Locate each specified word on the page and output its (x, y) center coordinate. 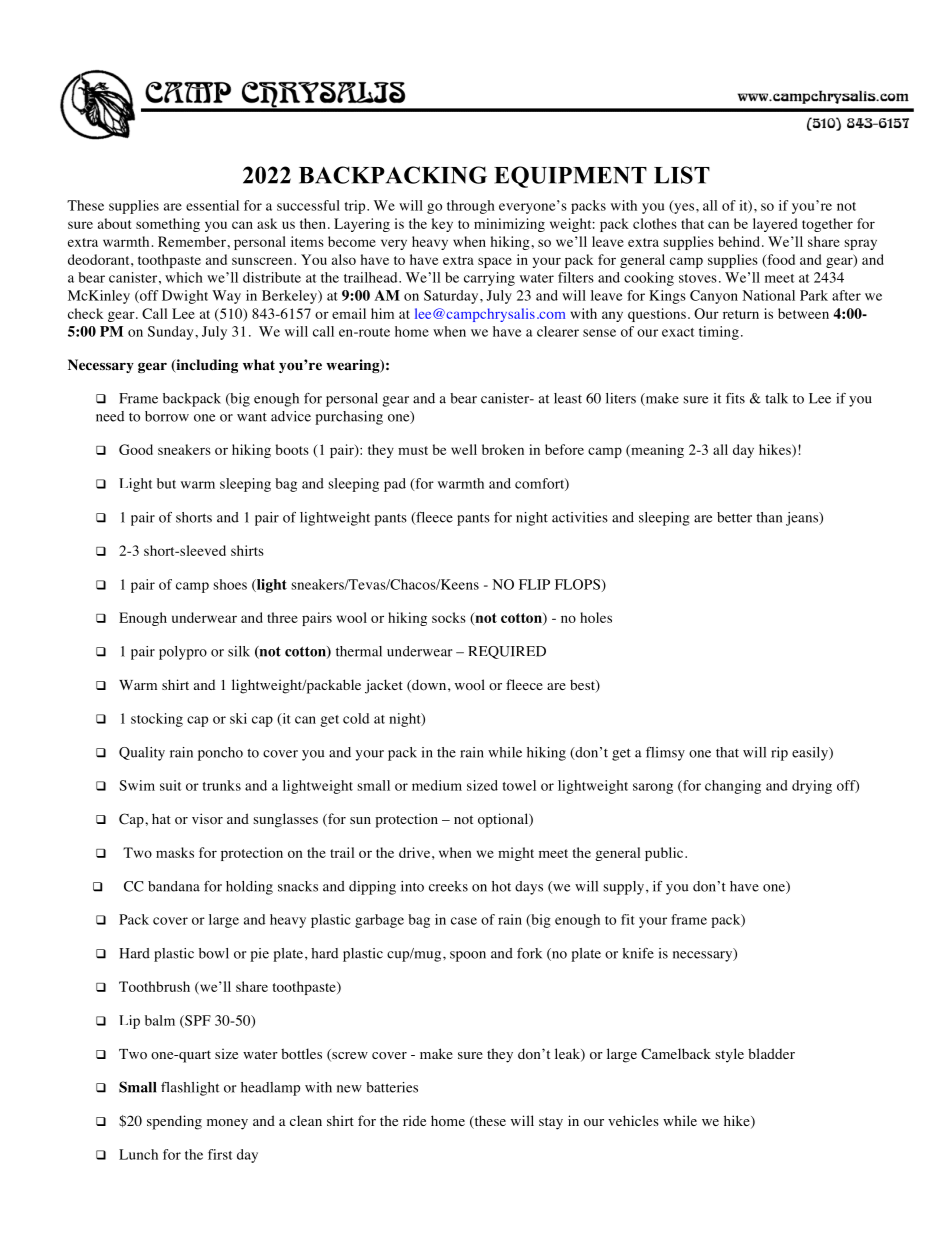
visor (207, 819)
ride (414, 1120)
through (471, 207)
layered (775, 225)
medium (437, 785)
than (769, 517)
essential (212, 205)
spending (174, 1122)
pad (395, 485)
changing (733, 787)
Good (136, 449)
